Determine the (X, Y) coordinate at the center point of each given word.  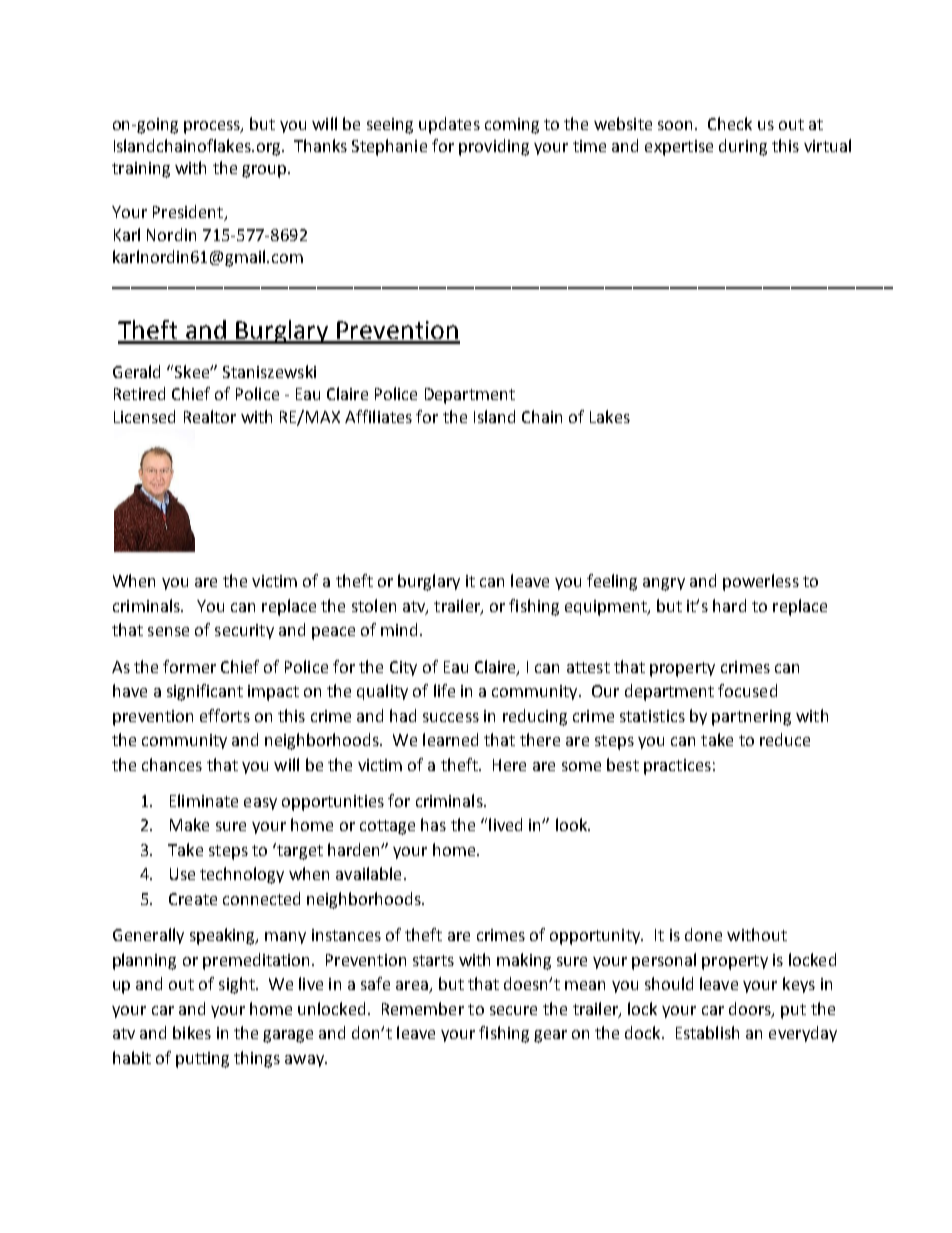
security (244, 631)
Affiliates (378, 416)
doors (751, 1009)
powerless (761, 582)
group (265, 171)
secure (513, 1010)
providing (494, 147)
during (743, 147)
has (433, 824)
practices (677, 767)
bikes (192, 1032)
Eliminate (204, 800)
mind (399, 629)
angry (664, 584)
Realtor (210, 416)
